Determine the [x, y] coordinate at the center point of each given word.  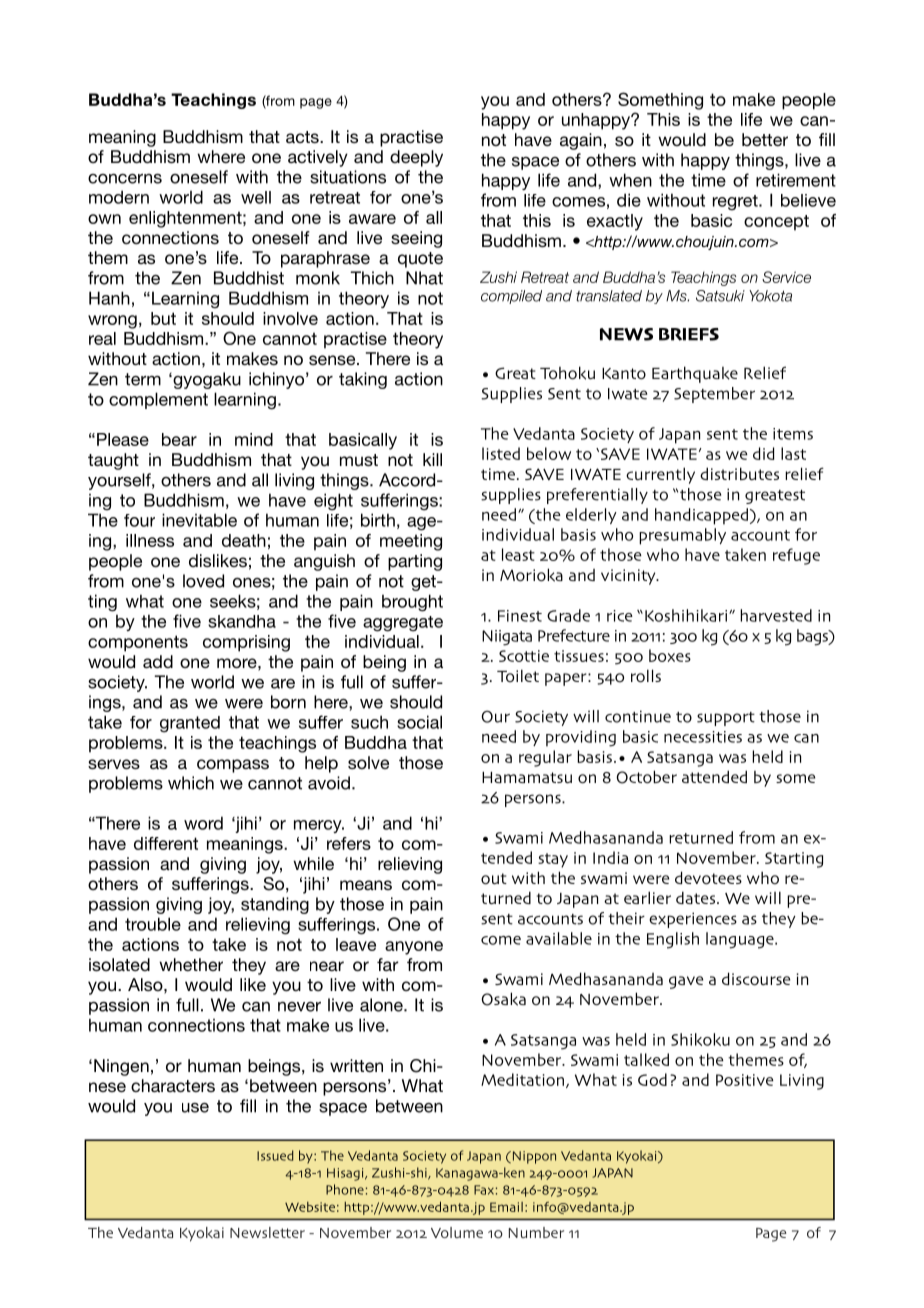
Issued [275, 1155]
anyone [414, 948]
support [726, 719]
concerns [125, 179]
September [714, 395]
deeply [416, 158]
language [741, 940]
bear [179, 439]
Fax [484, 1190]
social [419, 722]
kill [432, 459]
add [158, 661]
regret [736, 203]
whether [191, 964]
